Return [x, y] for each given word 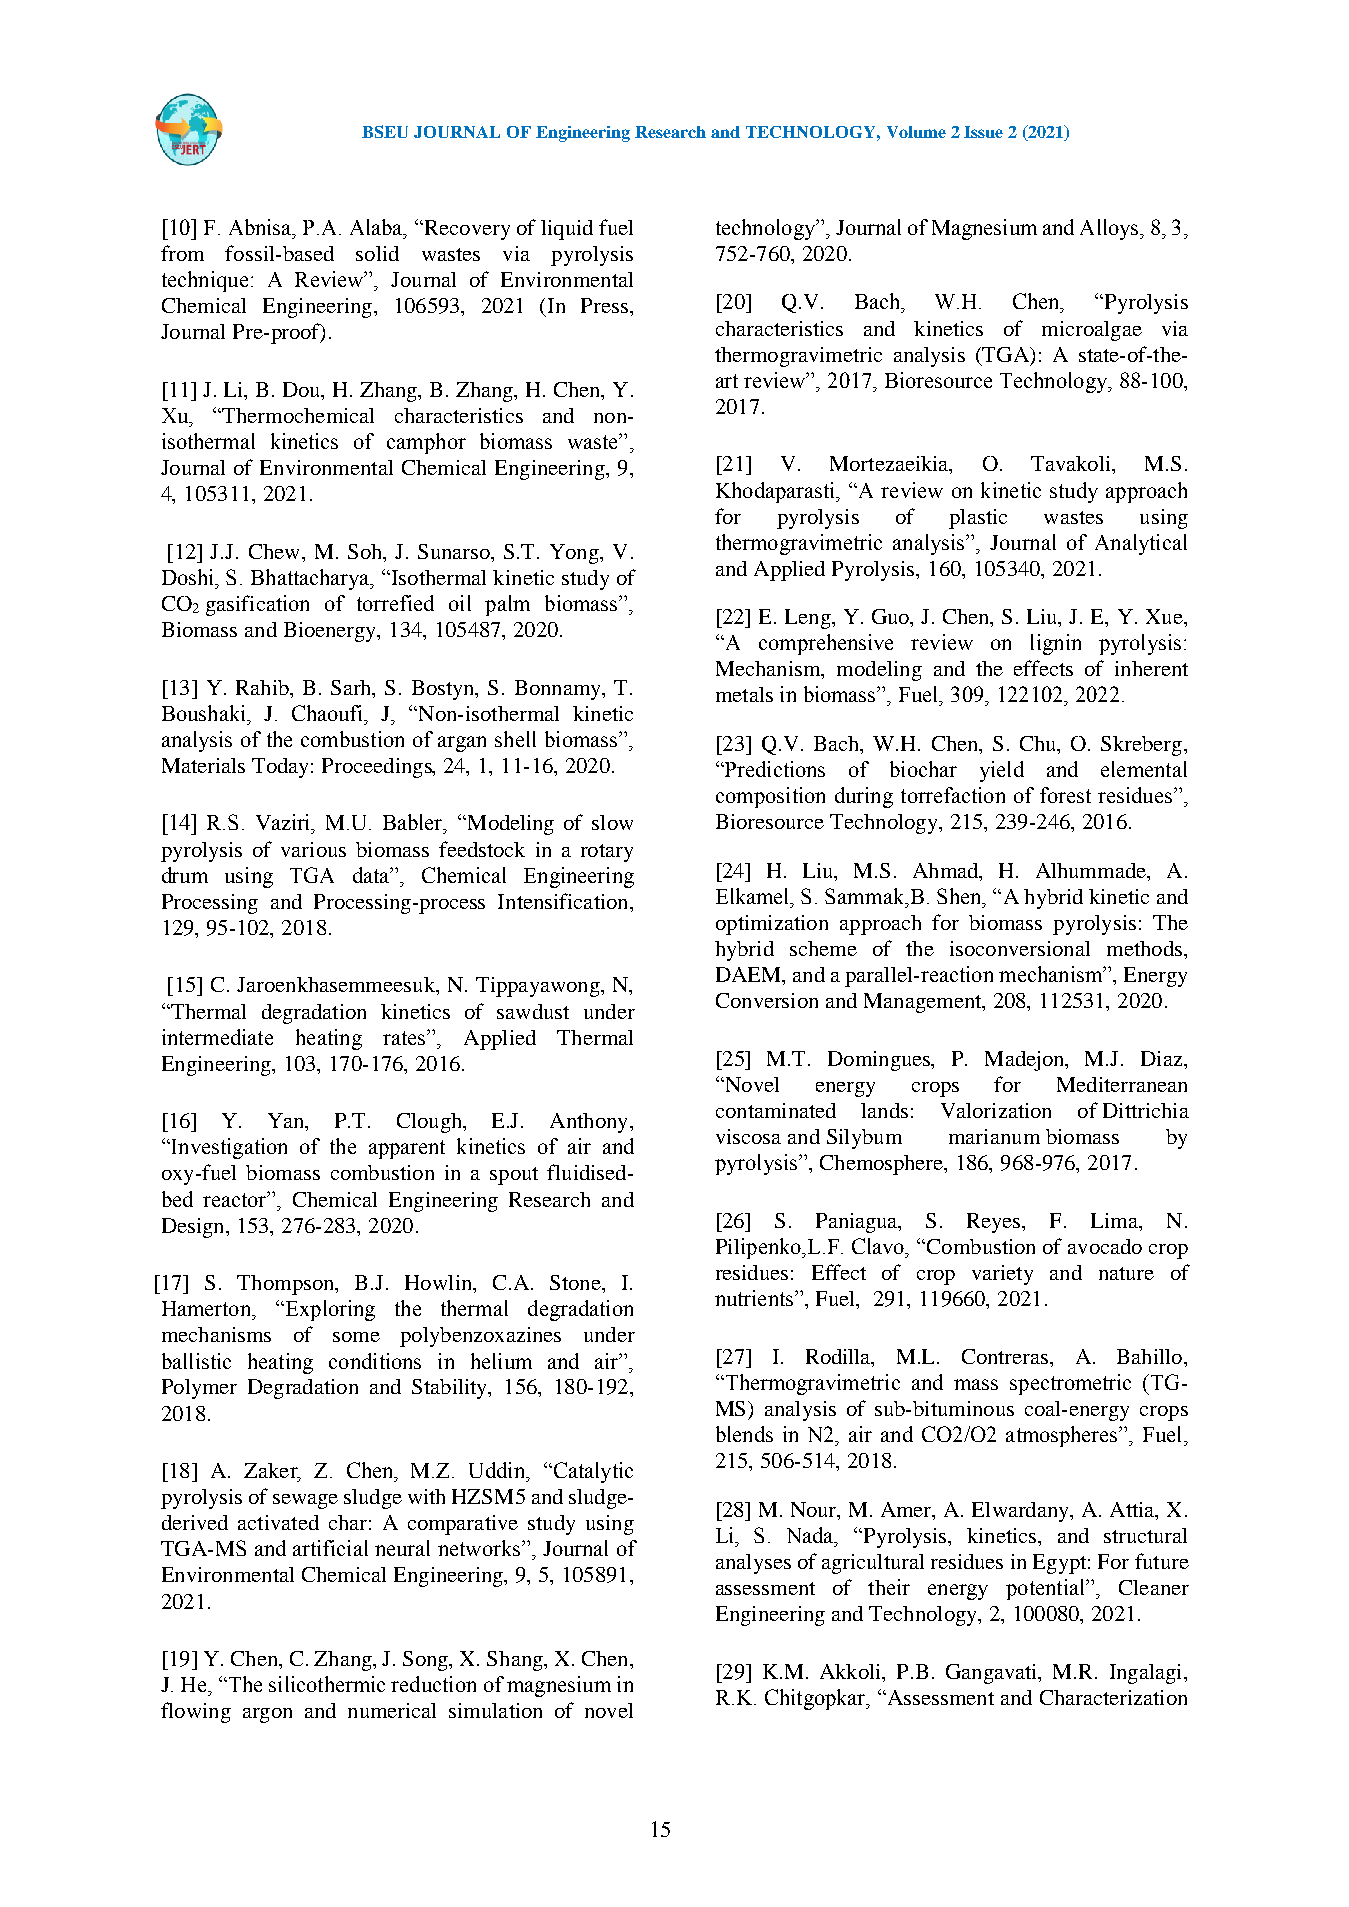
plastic [978, 519]
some [356, 1337]
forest [1065, 795]
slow [612, 822]
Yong [575, 554]
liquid [567, 230]
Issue [983, 132]
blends [744, 1434]
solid [377, 253]
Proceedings [378, 768]
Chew [276, 551]
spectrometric [1070, 1384]
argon [267, 1715]
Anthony [590, 1123]
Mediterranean [1122, 1084]
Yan [287, 1122]
